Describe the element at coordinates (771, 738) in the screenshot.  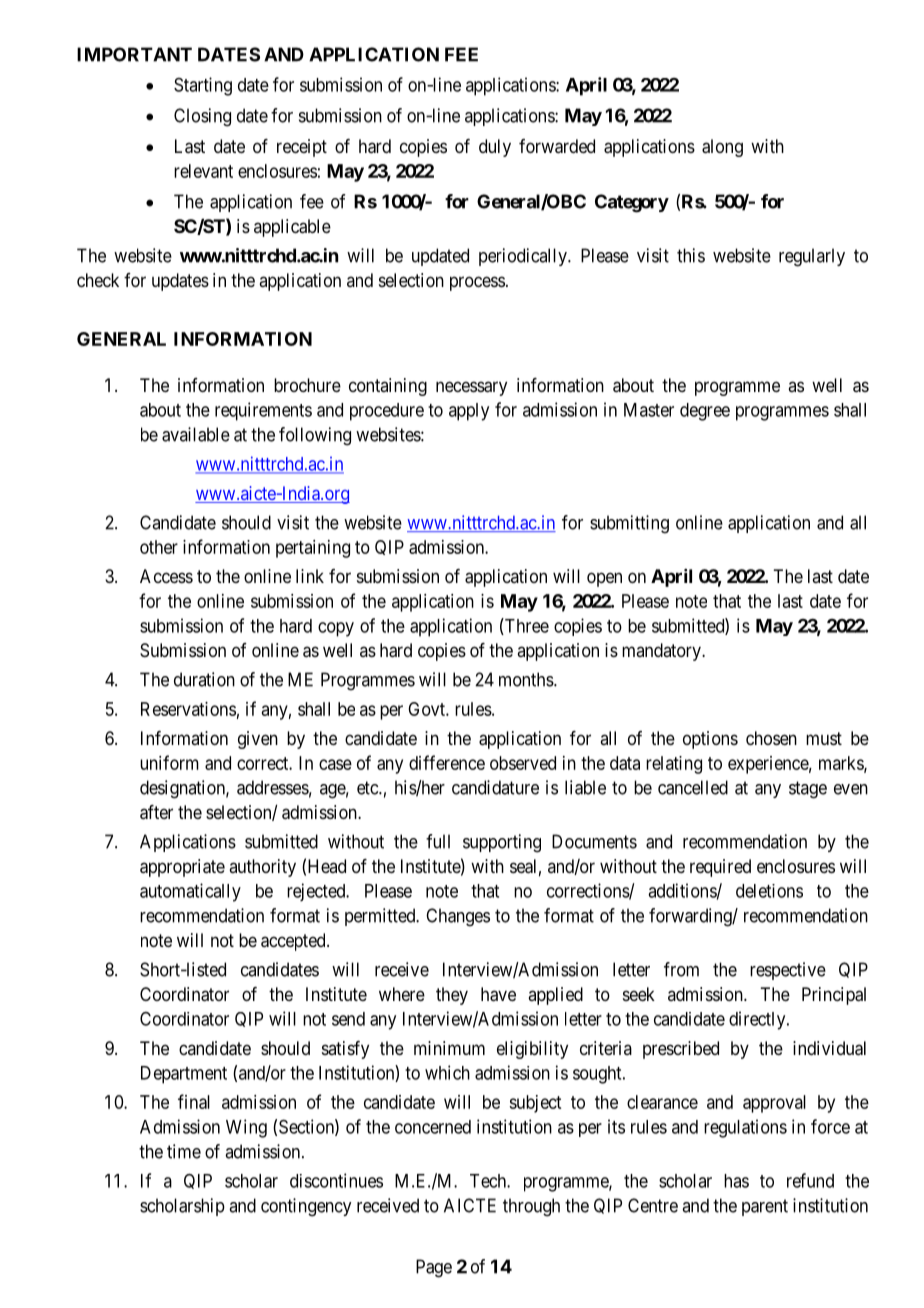
I see `chosen` at that location.
